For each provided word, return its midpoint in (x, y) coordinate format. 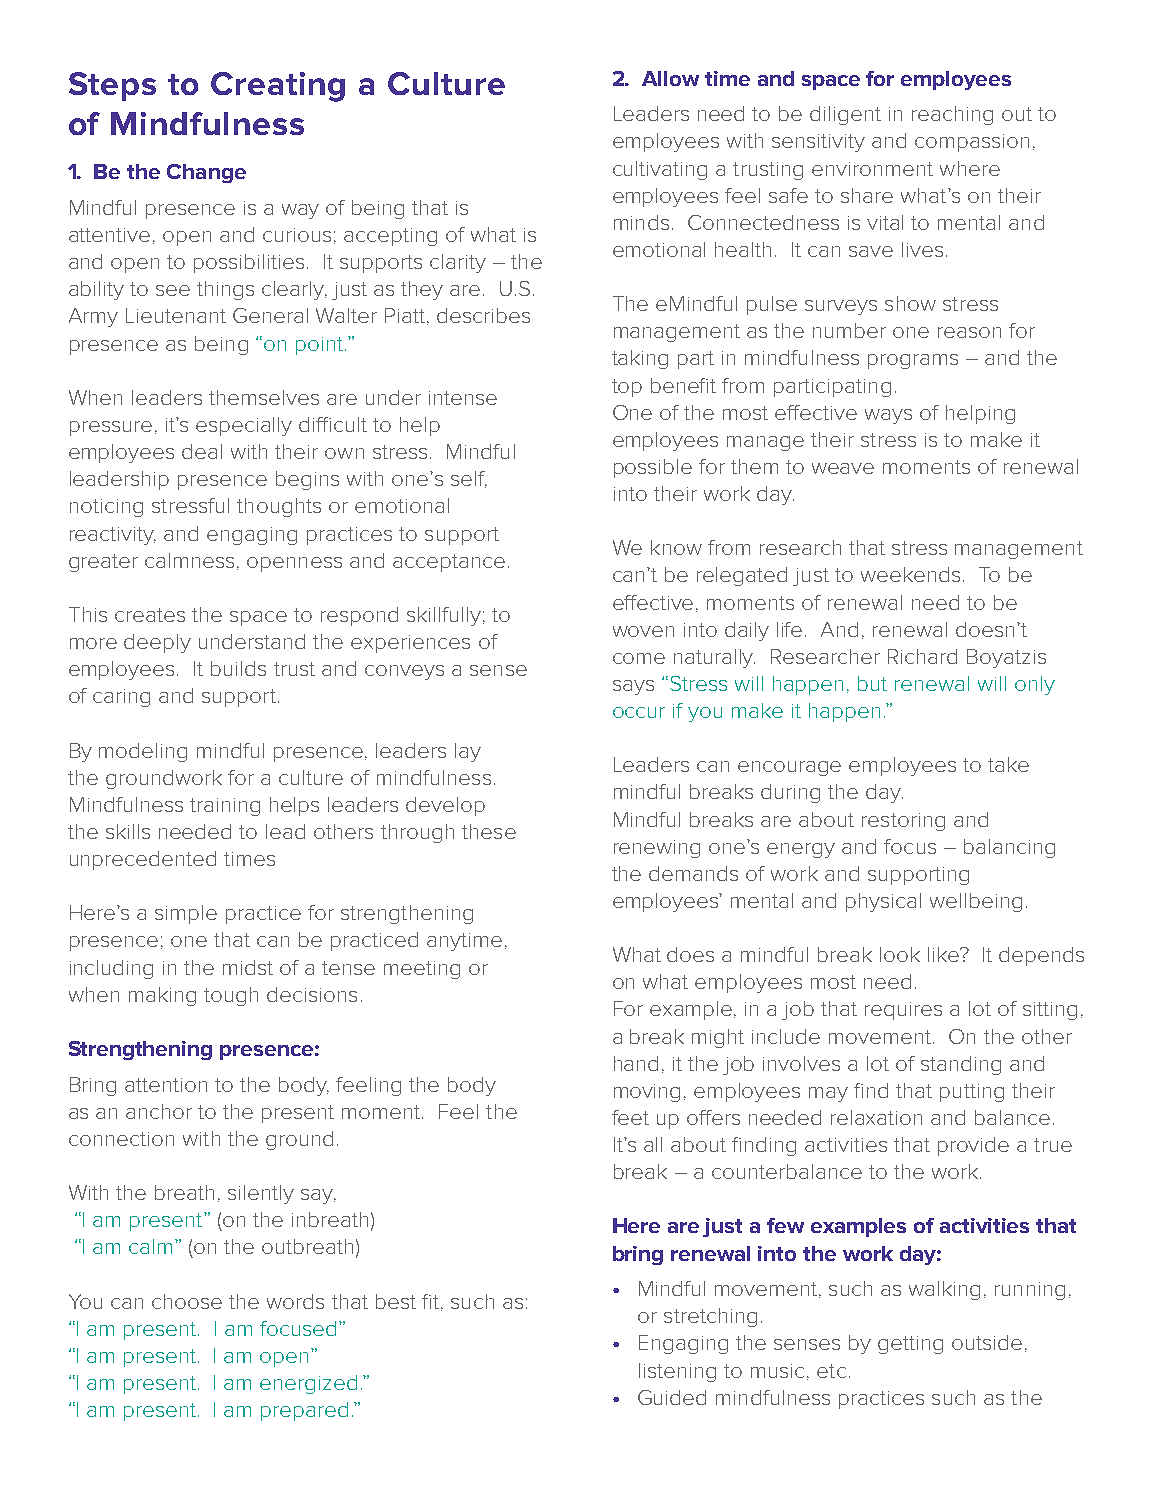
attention (166, 1085)
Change (206, 173)
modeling (143, 752)
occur (639, 712)
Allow (670, 78)
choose (187, 1301)
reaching (952, 115)
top (627, 388)
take (1008, 764)
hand (636, 1063)
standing (961, 1065)
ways (888, 416)
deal (202, 451)
